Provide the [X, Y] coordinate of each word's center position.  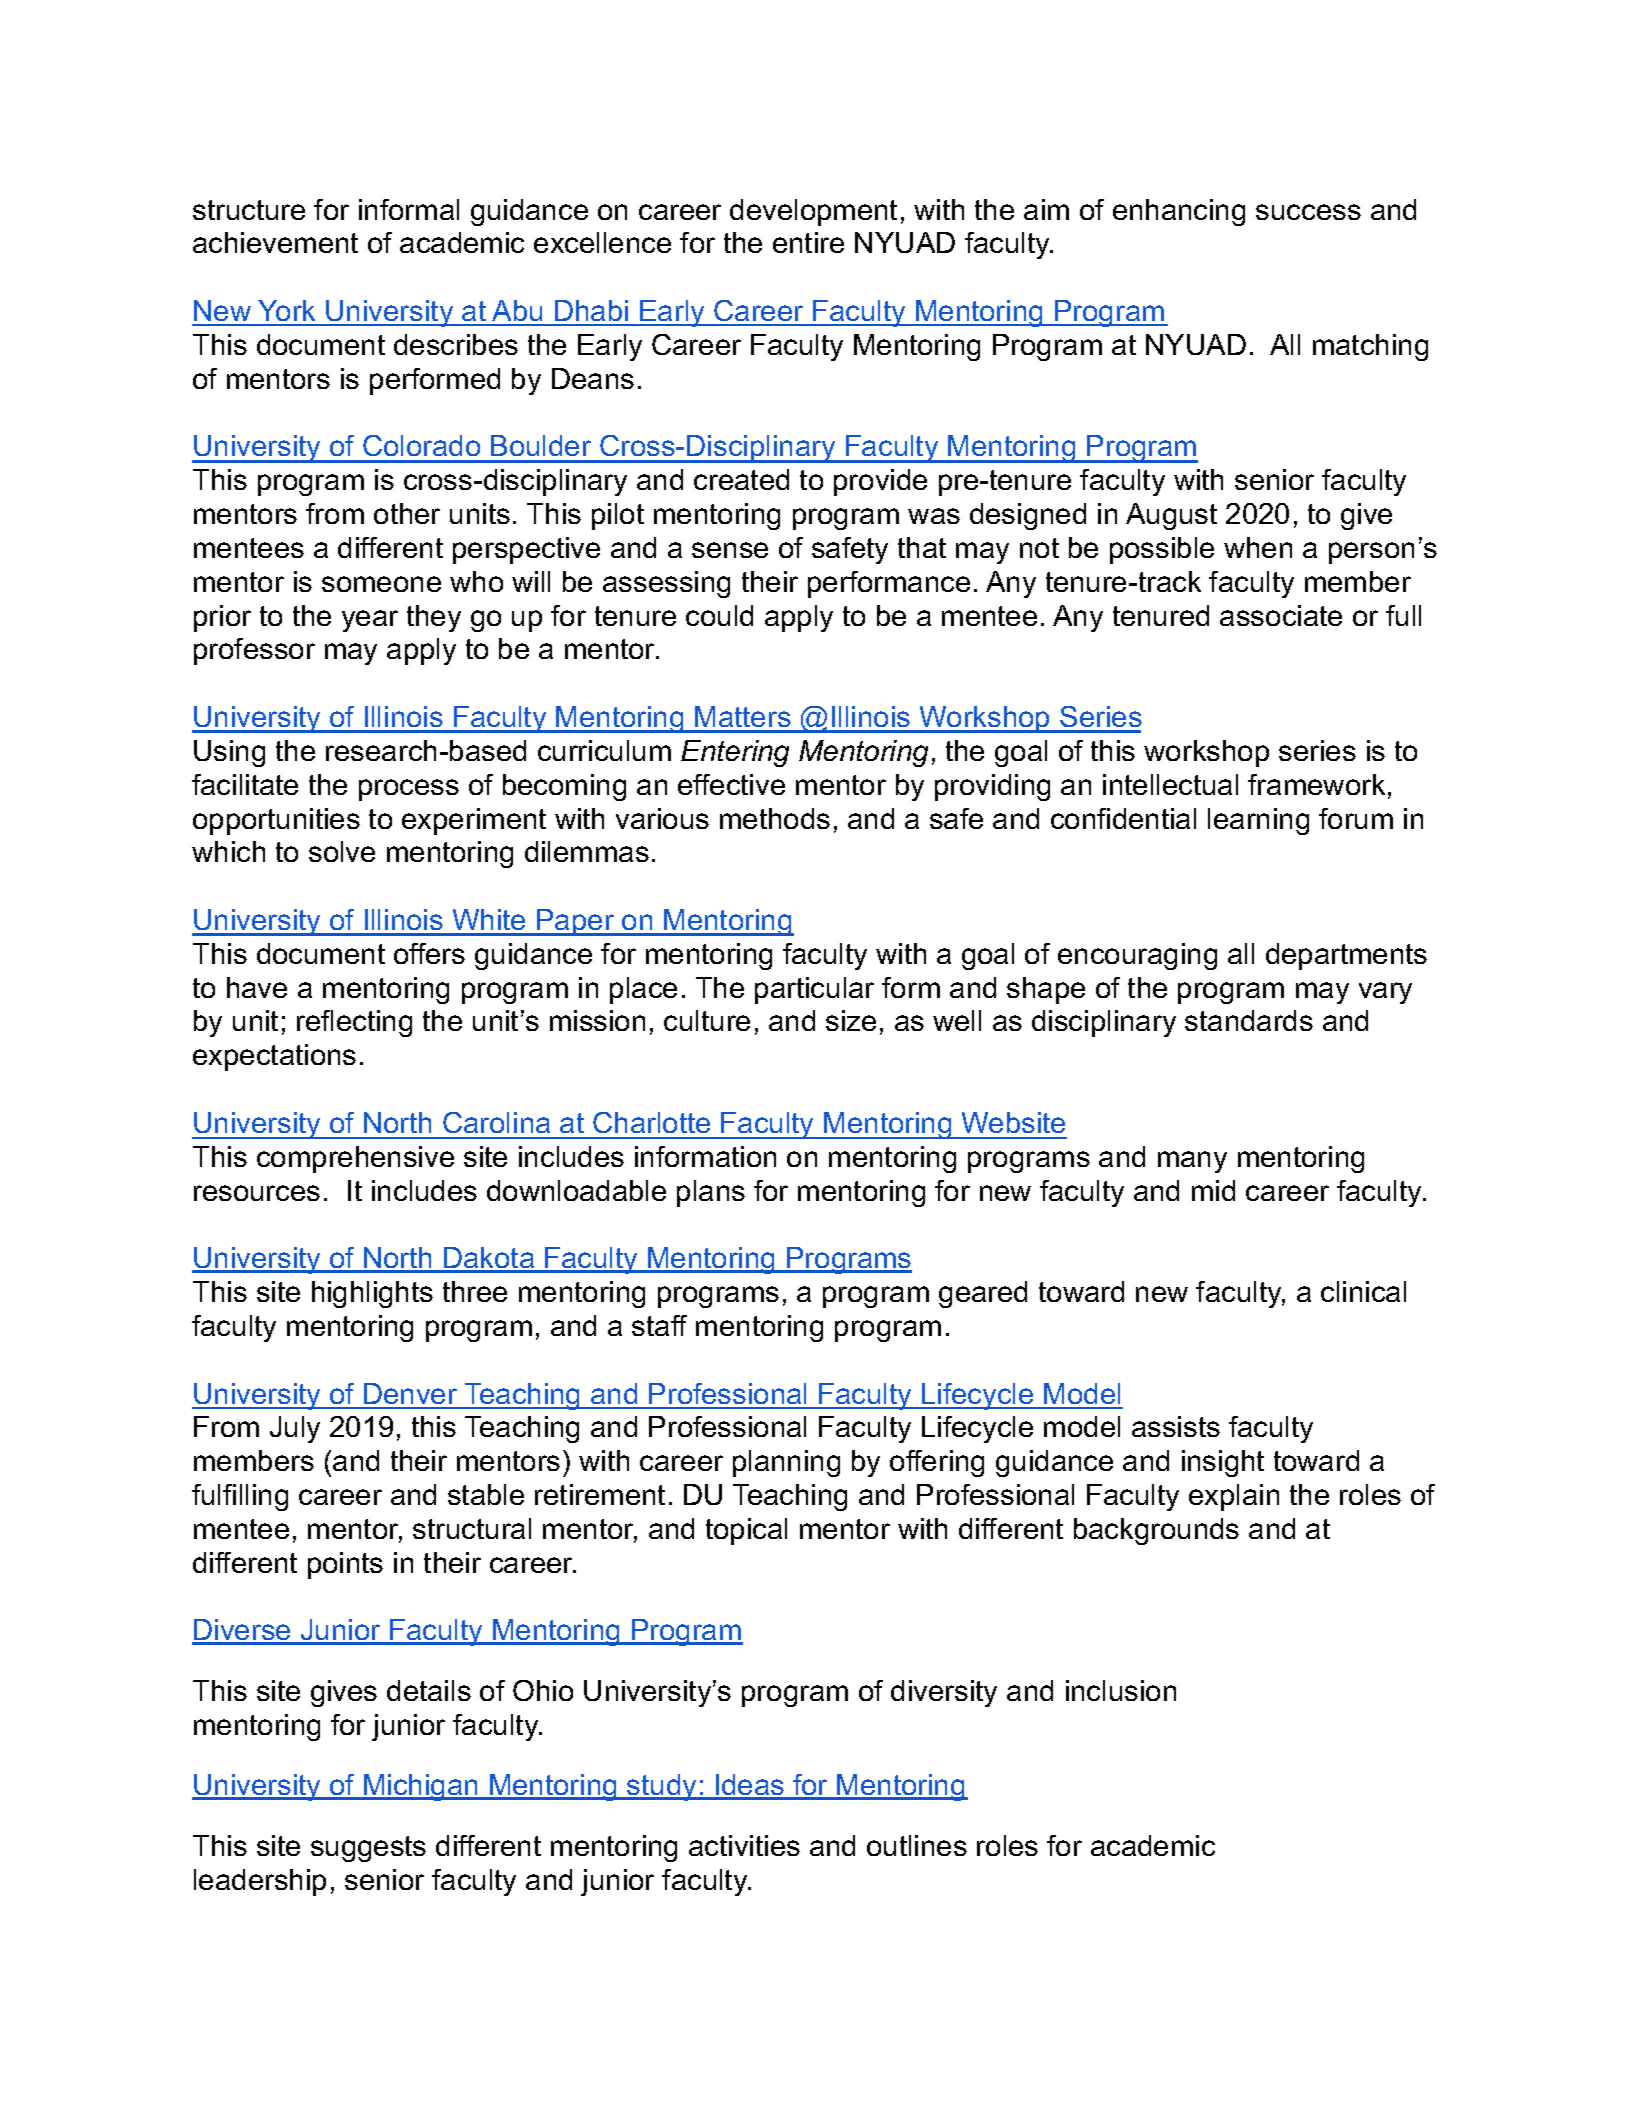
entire [808, 242]
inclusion [1121, 1690]
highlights [372, 1294]
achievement [275, 242]
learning [1258, 821]
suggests [368, 1849]
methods [775, 818]
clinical [1363, 1291]
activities [744, 1845]
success [1308, 212]
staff [659, 1325]
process [409, 790]
